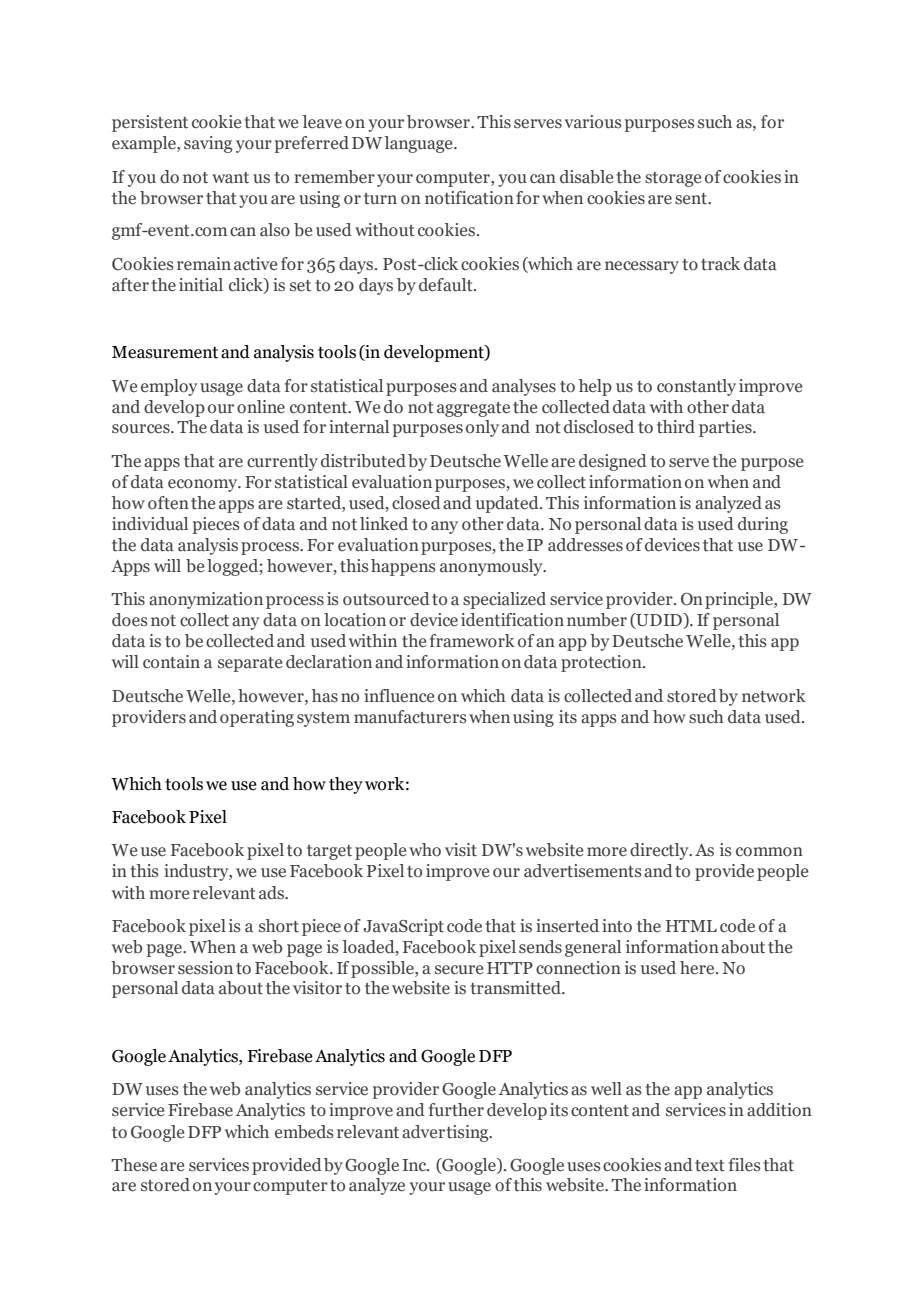 This screenshot has height=1308, width=924. What do you see at coordinates (272, 893) in the screenshot?
I see `ads` at bounding box center [272, 893].
